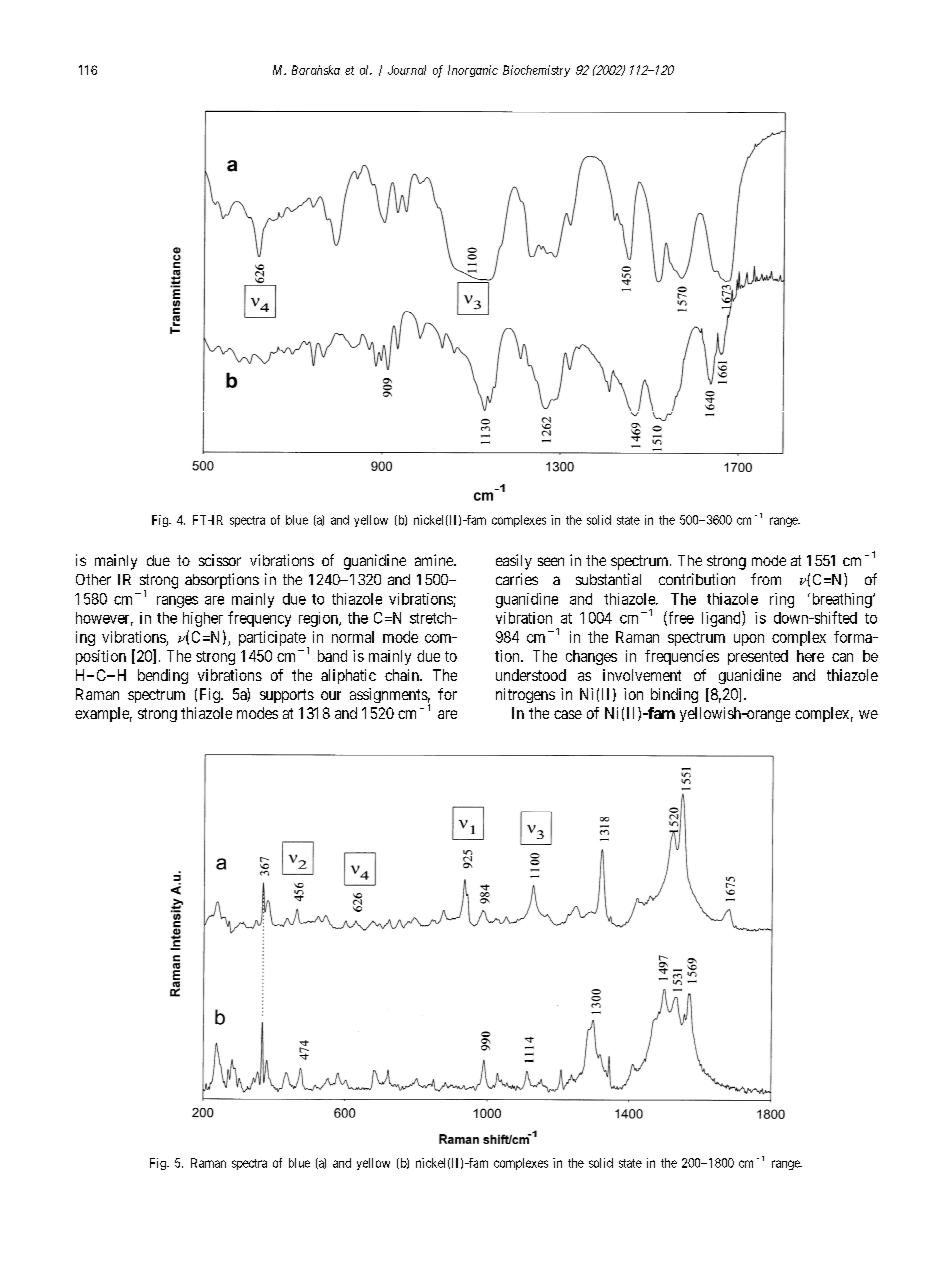 This screenshot has height=1271, width=952. Describe the element at coordinates (435, 560) in the screenshot. I see `amine` at that location.
